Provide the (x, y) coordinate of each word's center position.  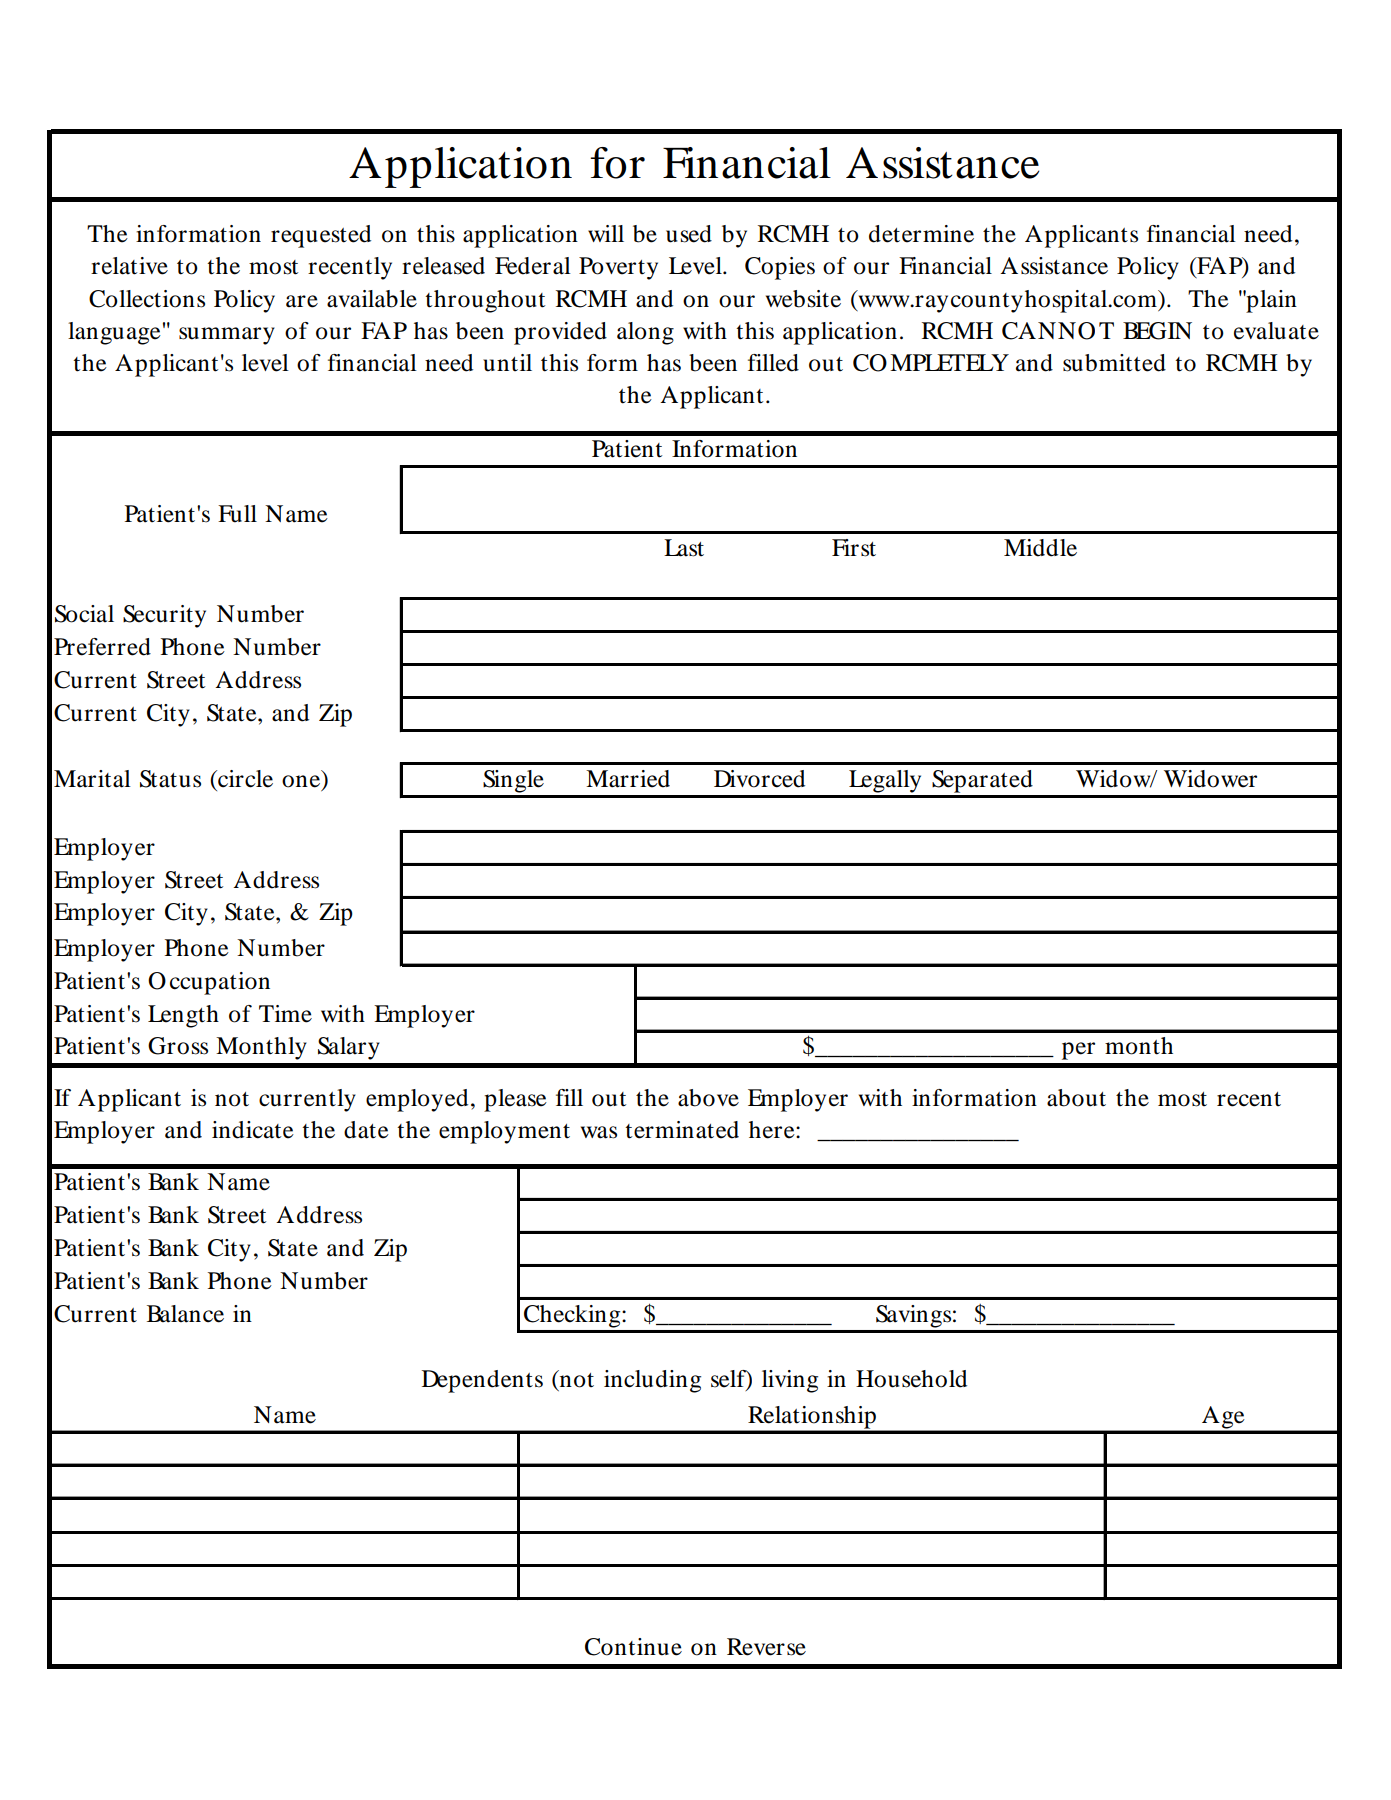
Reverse (766, 1647)
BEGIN (1157, 331)
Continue (633, 1647)
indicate (253, 1130)
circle (244, 779)
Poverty (618, 268)
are (302, 301)
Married (628, 779)
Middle (1040, 548)
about (1076, 1098)
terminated (682, 1130)
